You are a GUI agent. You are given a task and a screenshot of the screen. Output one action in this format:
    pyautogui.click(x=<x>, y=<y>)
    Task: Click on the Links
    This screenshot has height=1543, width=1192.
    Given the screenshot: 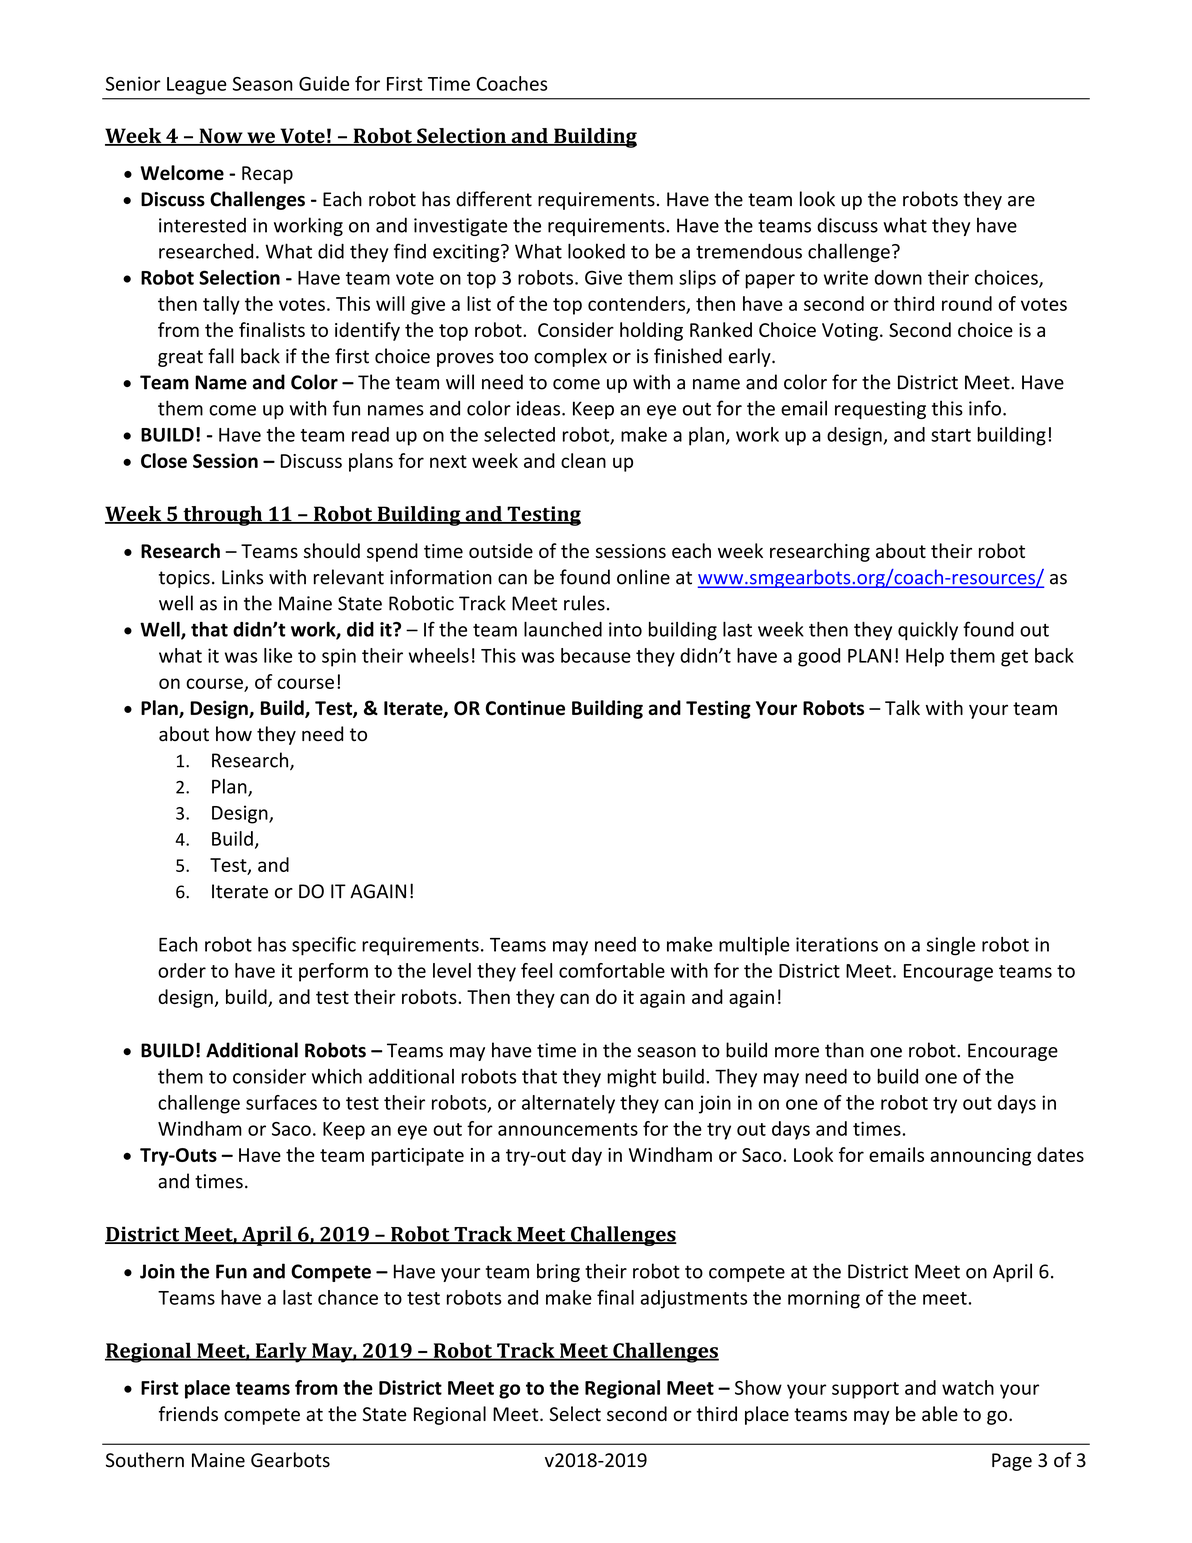 What is the action you would take?
    pyautogui.click(x=242, y=577)
